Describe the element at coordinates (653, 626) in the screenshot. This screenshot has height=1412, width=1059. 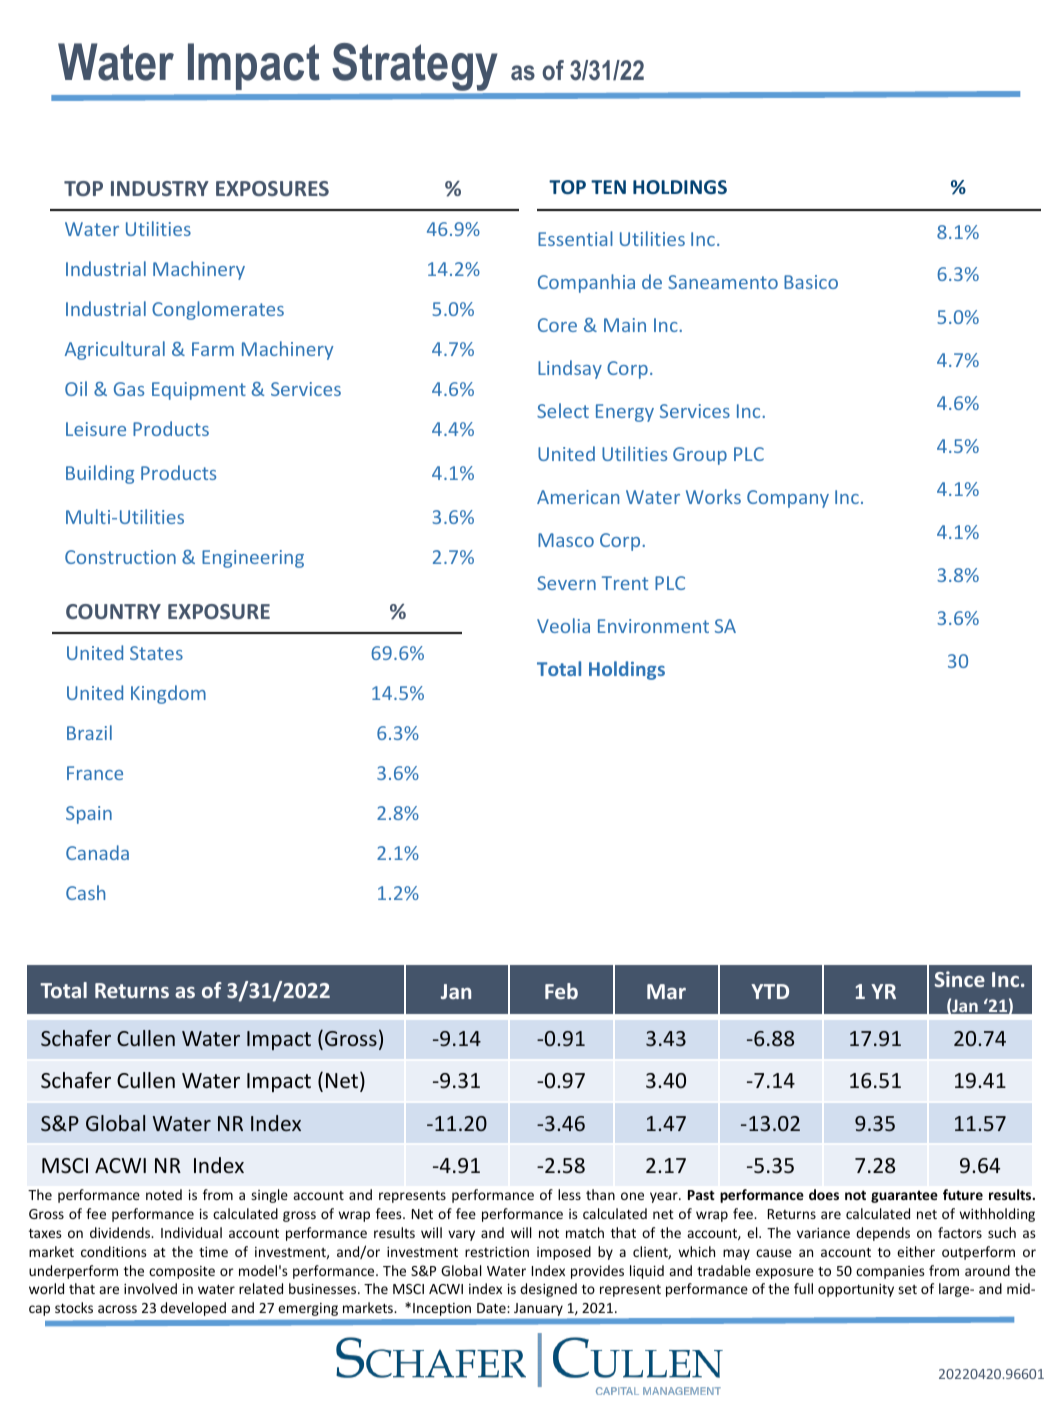
I see `Environment` at that location.
